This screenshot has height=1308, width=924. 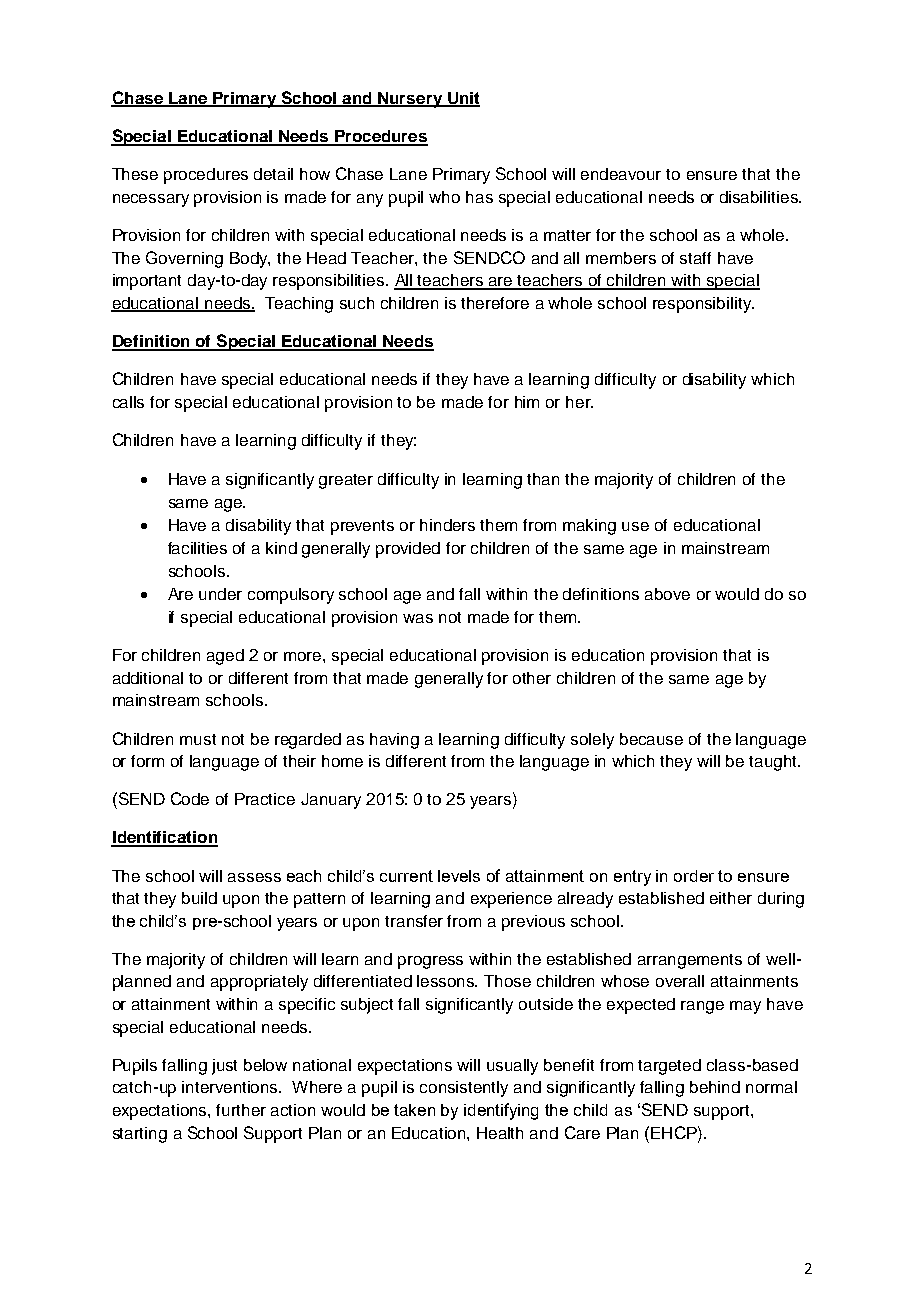 What do you see at coordinates (199, 898) in the screenshot?
I see `build` at bounding box center [199, 898].
